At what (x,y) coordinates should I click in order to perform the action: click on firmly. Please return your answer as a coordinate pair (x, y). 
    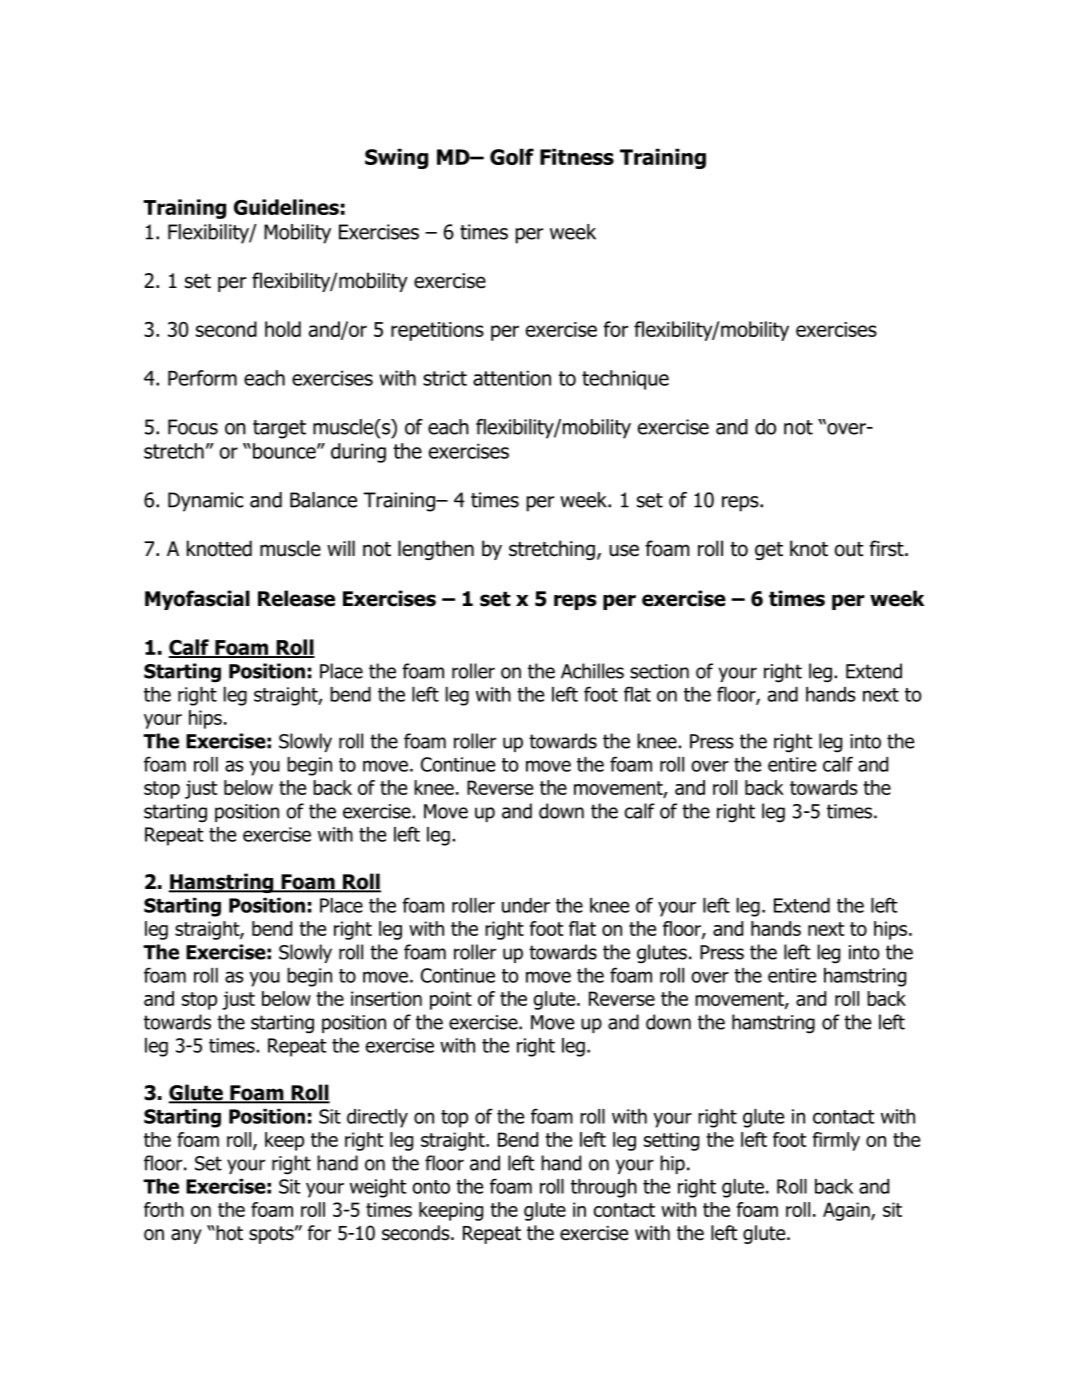
    Looking at the image, I should click on (836, 1141).
